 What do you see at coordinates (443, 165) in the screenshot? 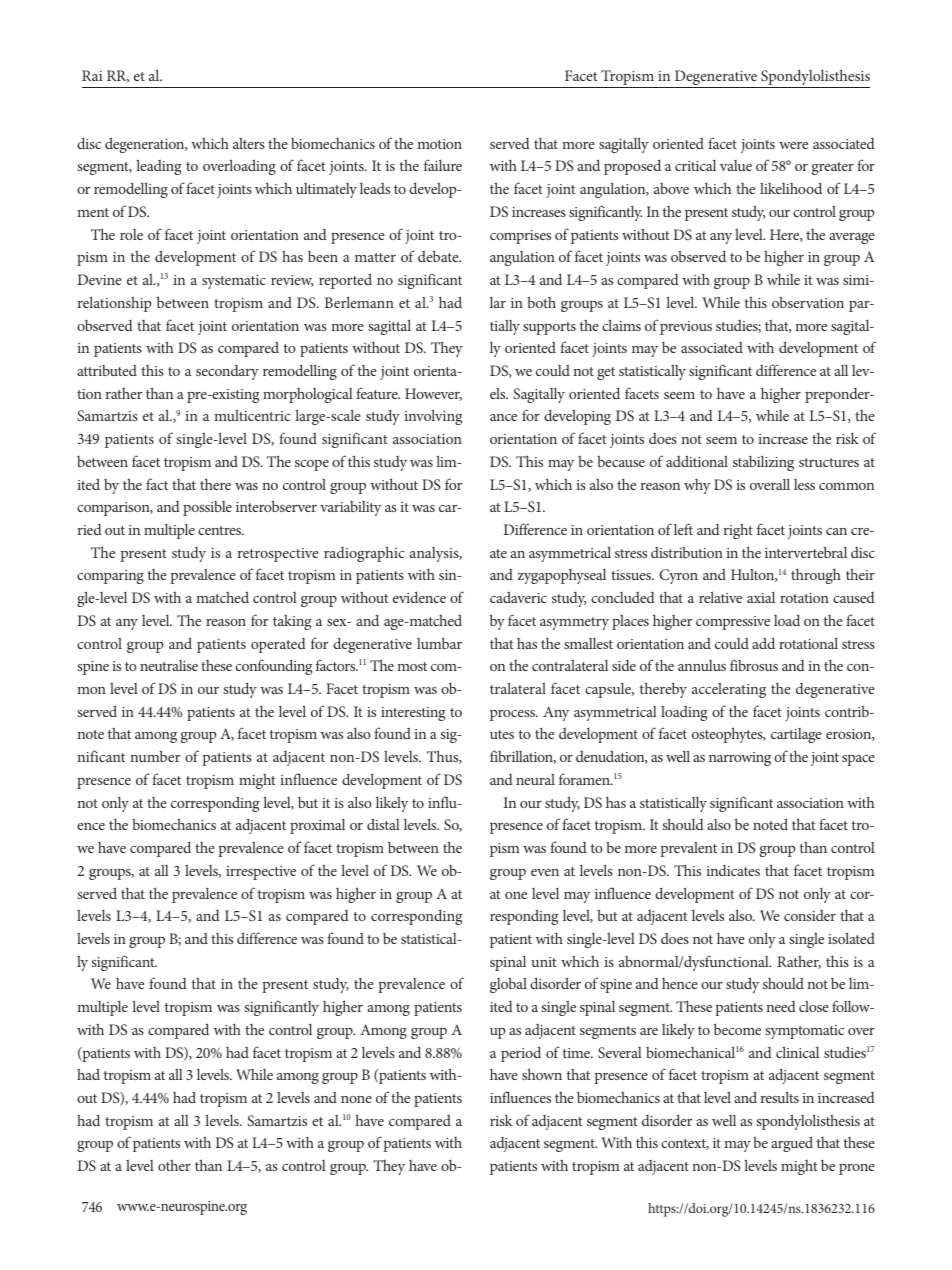
I see `failure` at bounding box center [443, 165].
